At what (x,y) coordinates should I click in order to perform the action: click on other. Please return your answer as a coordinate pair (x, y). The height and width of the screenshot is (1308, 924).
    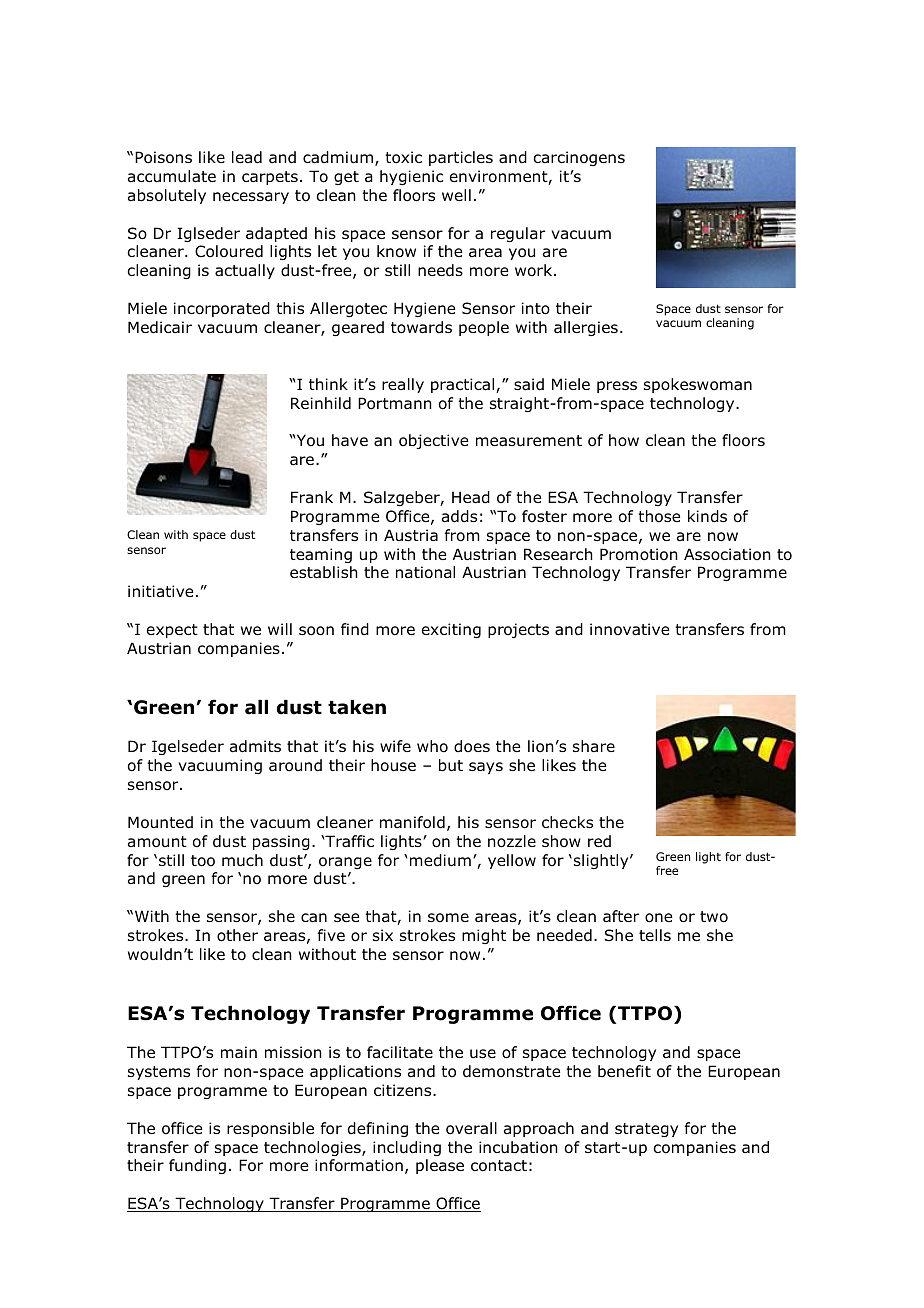
    Looking at the image, I should click on (237, 935).
